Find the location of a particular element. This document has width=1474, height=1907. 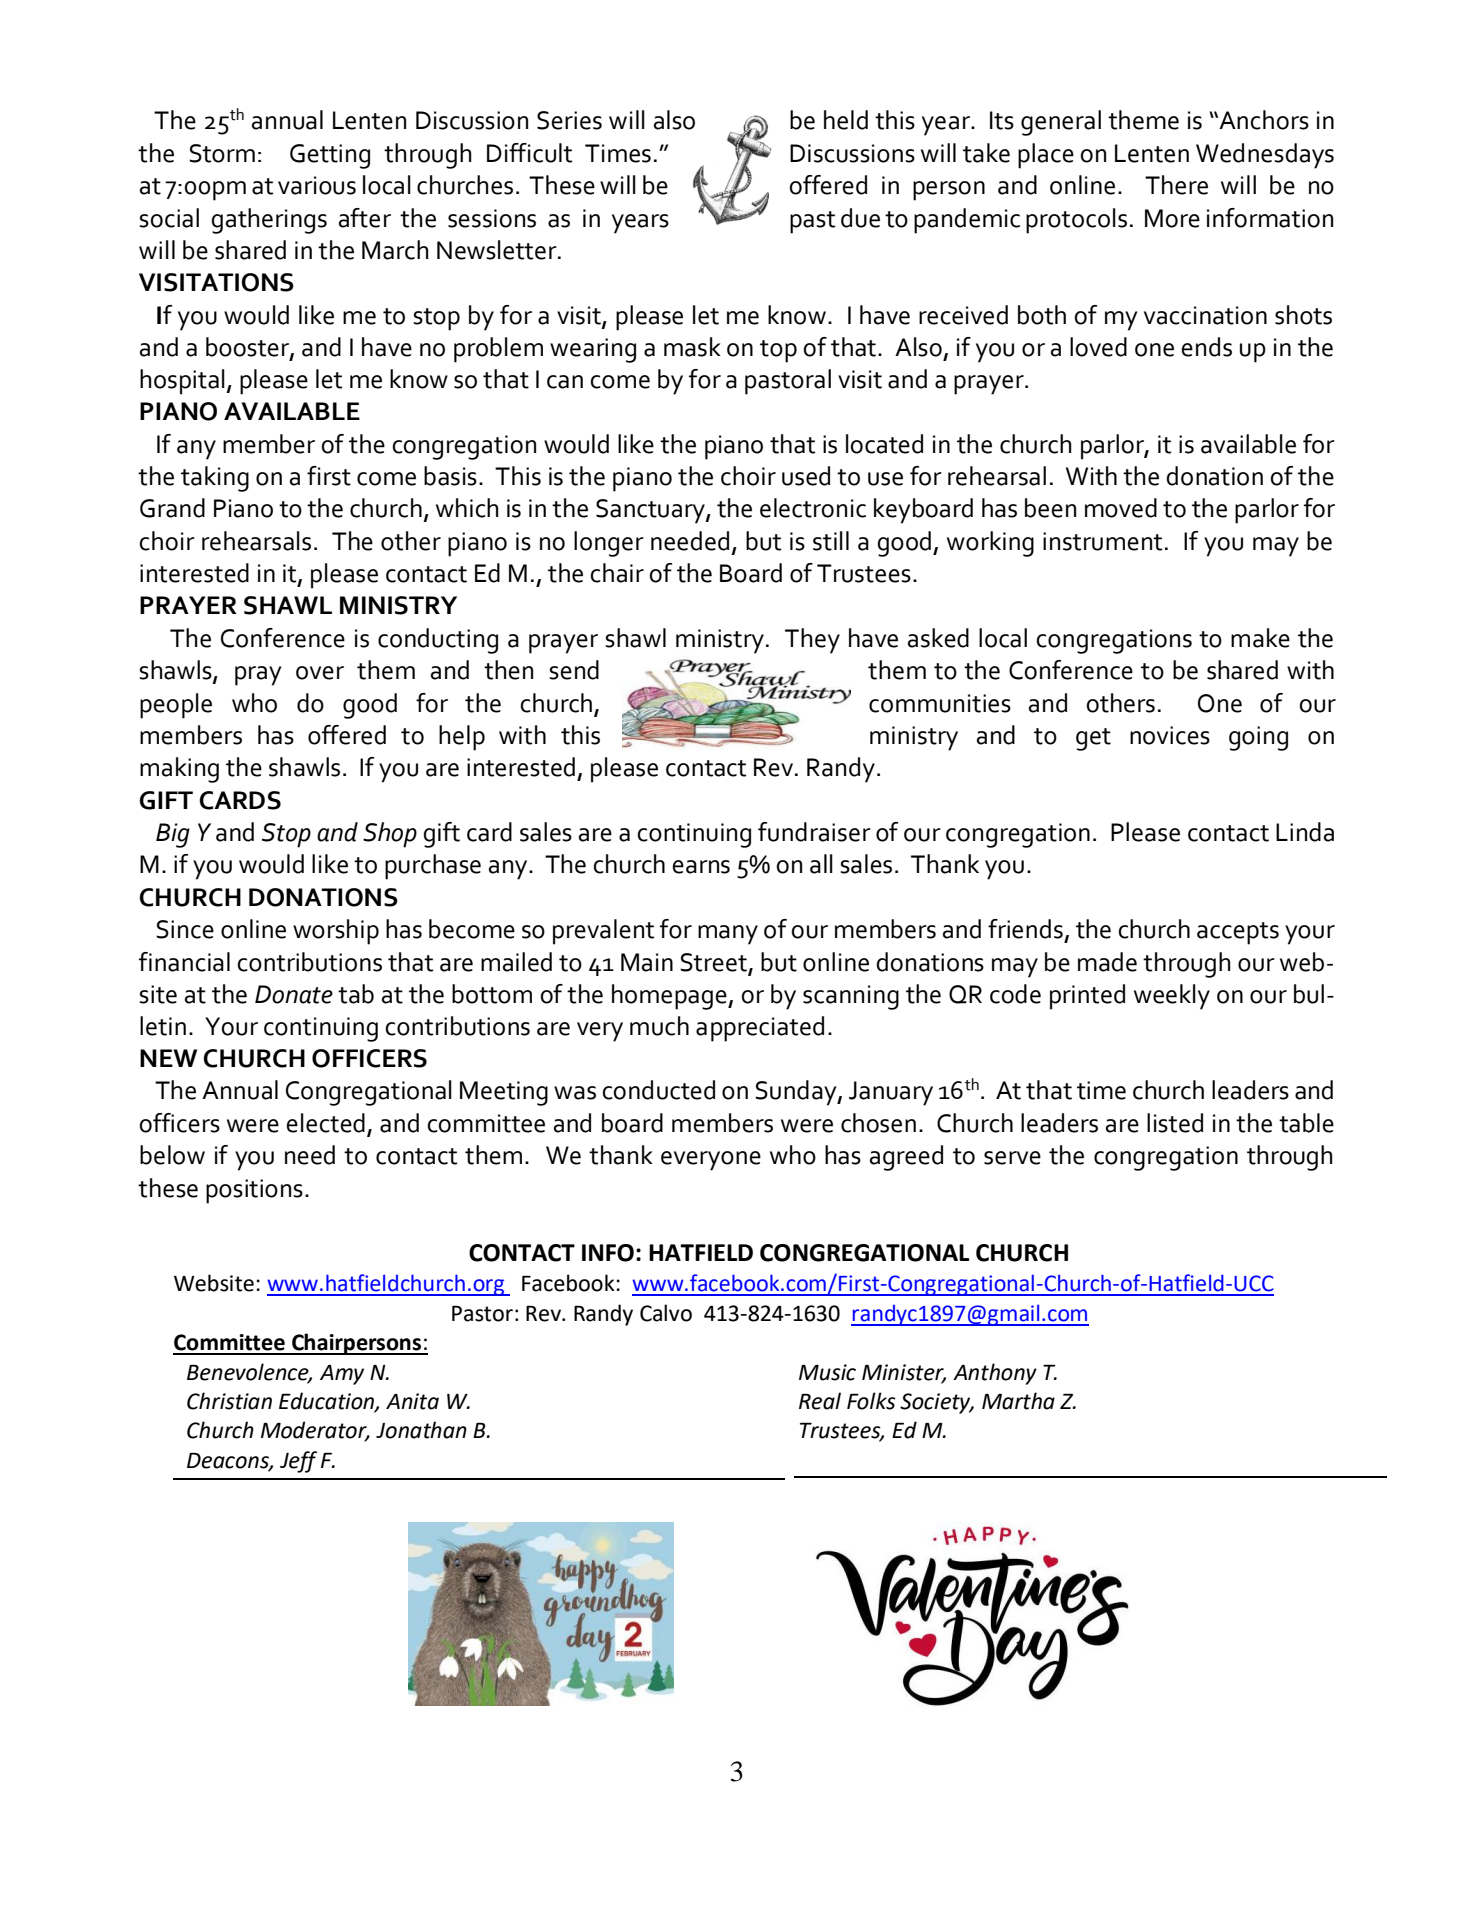

held is located at coordinates (846, 120).
